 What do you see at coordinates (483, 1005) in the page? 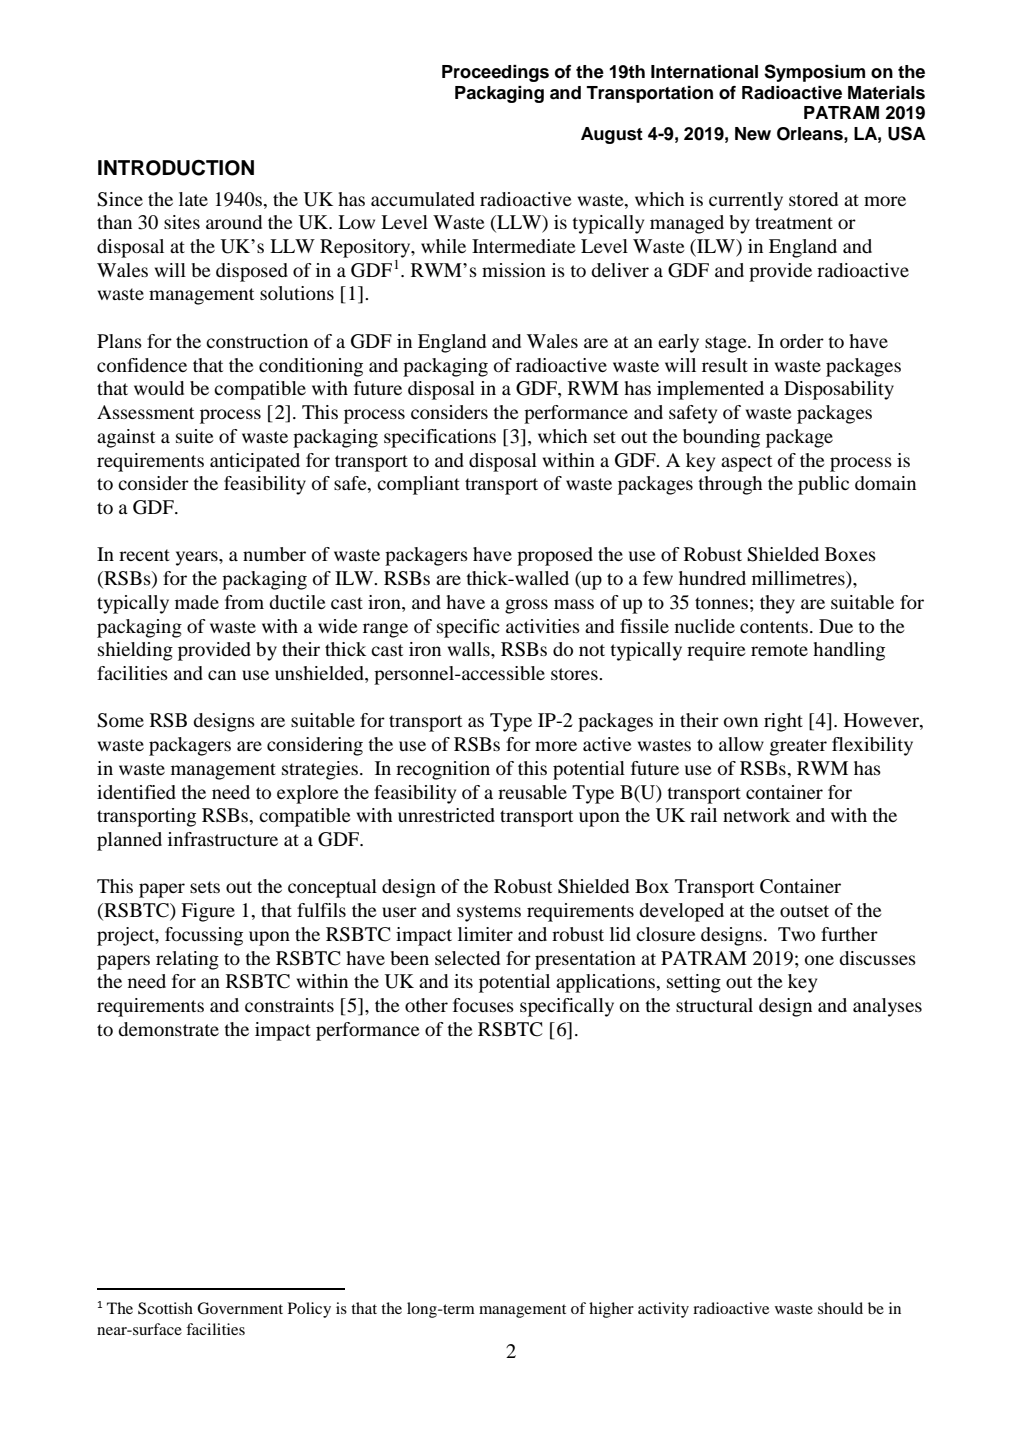
I see `focuses` at bounding box center [483, 1005].
